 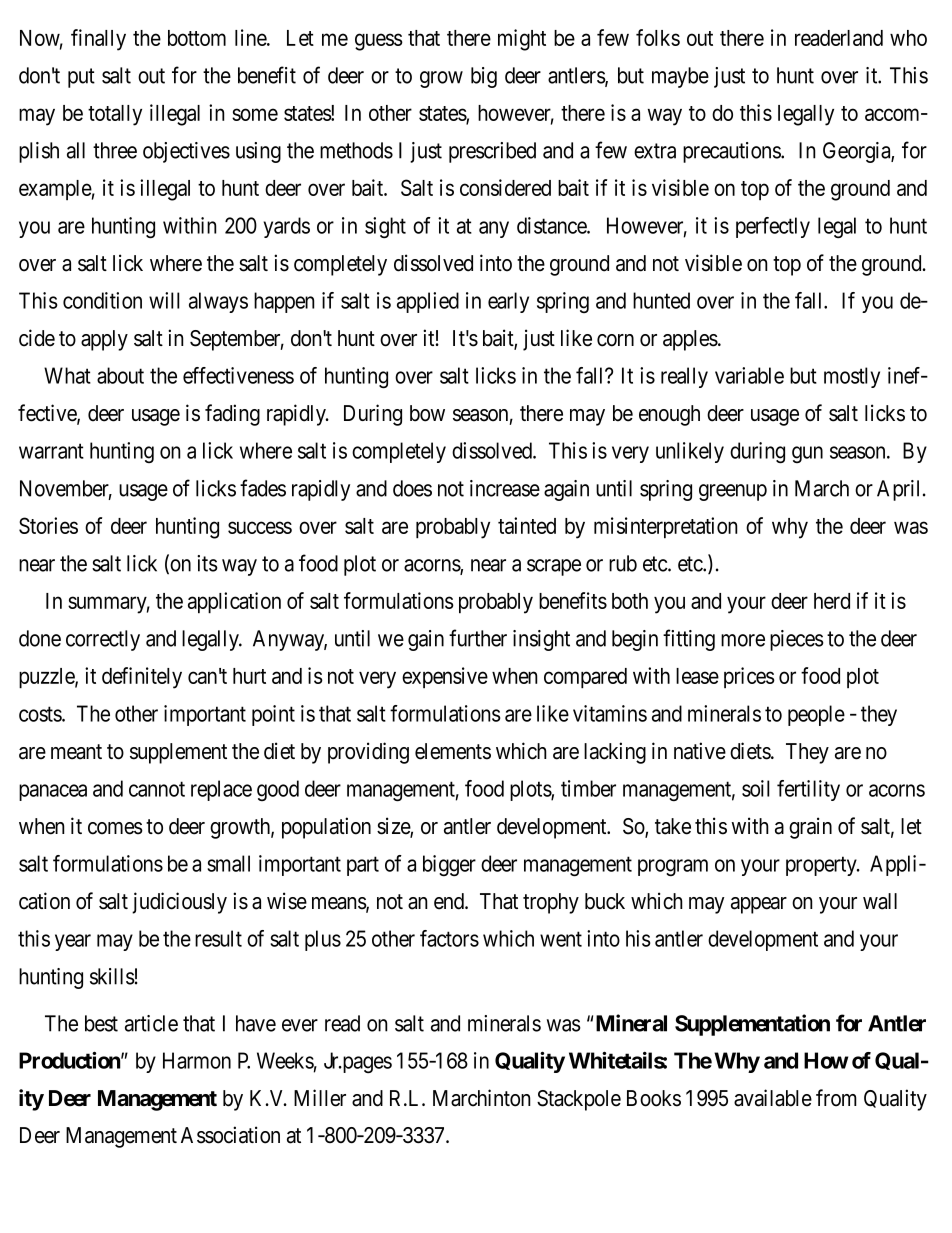 I want to click on available, so click(x=773, y=1098).
